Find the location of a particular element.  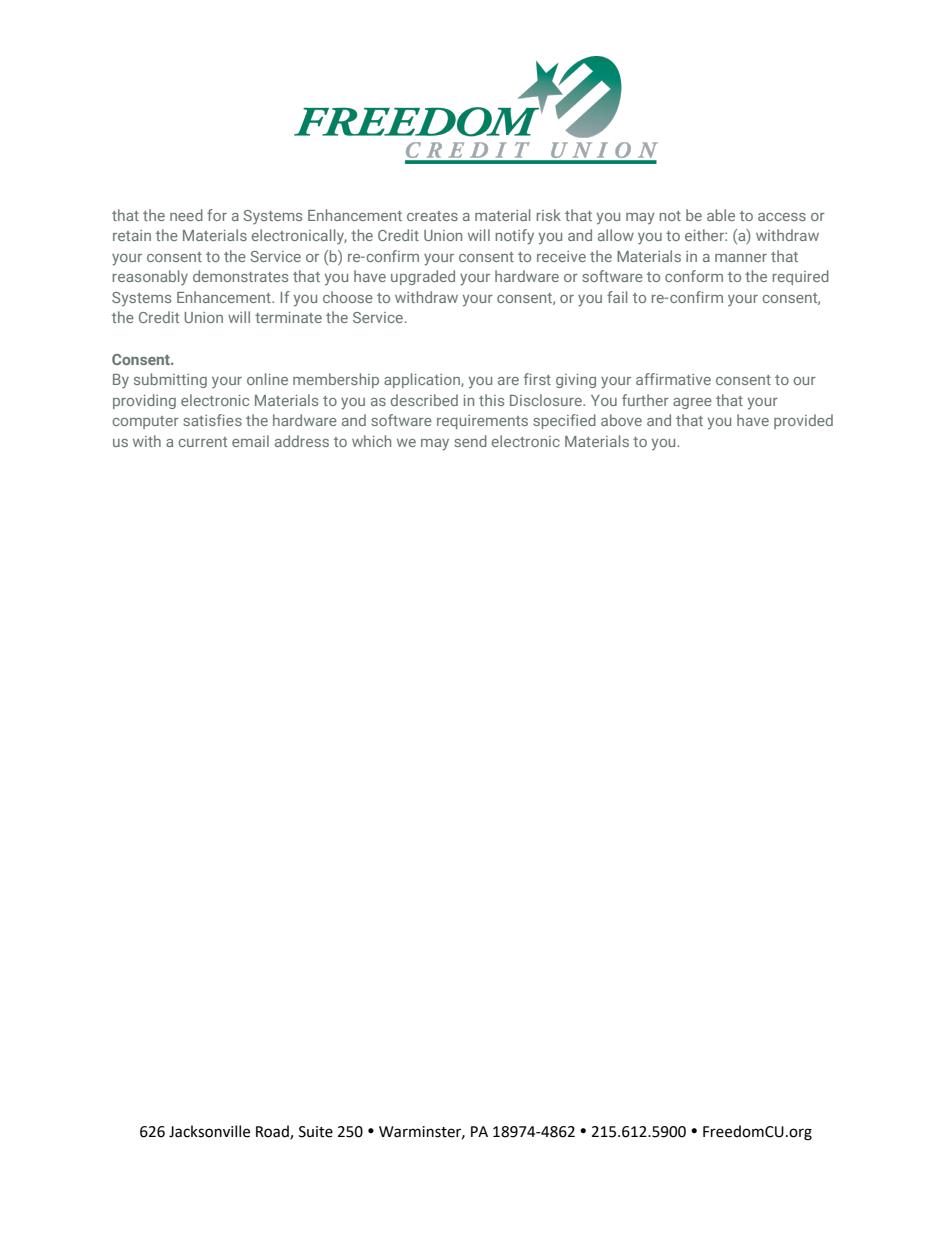

current is located at coordinates (202, 442).
